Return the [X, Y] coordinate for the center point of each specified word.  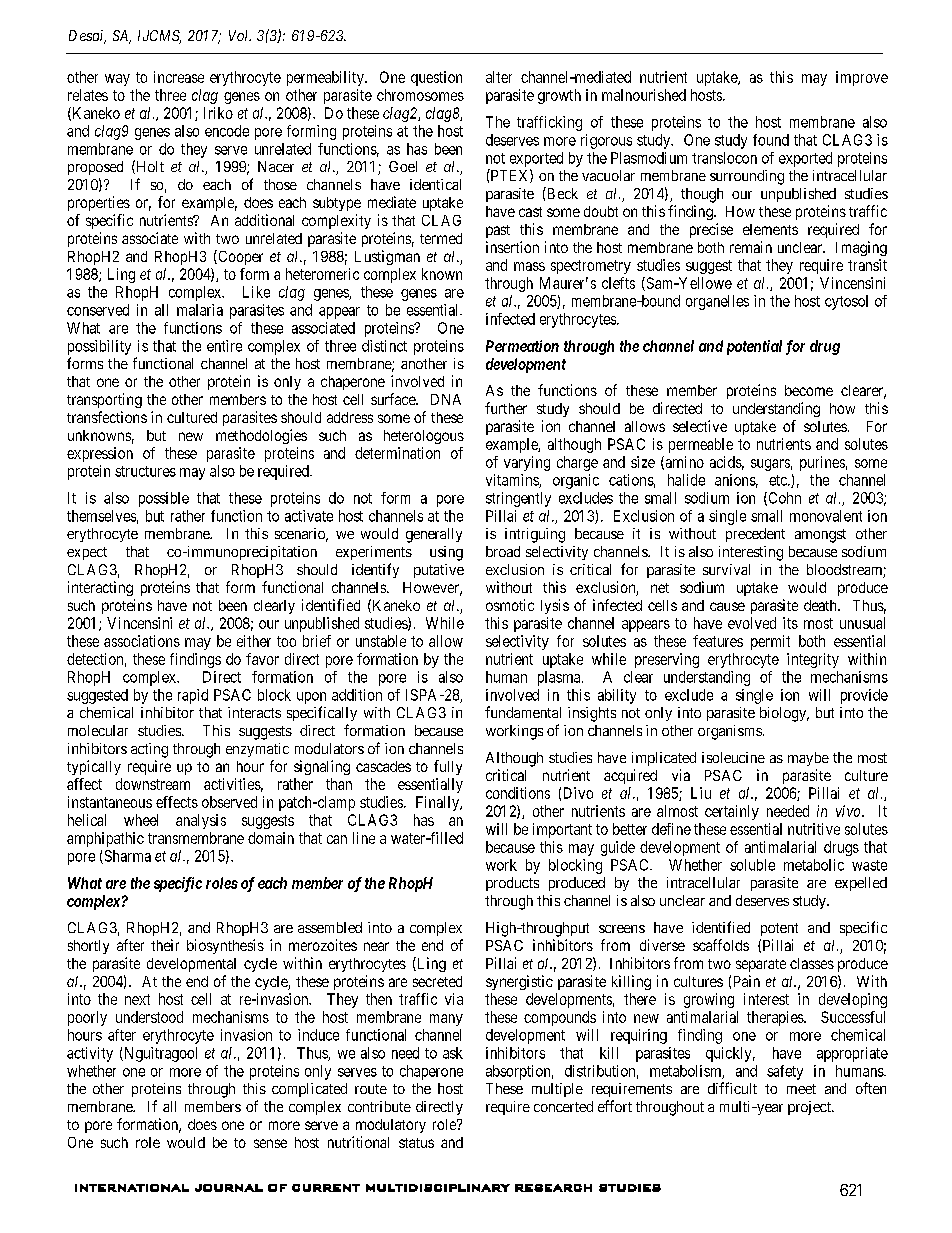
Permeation [522, 346]
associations [142, 641]
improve [862, 78]
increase [179, 77]
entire [224, 346]
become [809, 390]
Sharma [126, 857]
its [790, 623]
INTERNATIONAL [132, 1188]
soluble [752, 865]
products [512, 884]
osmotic [510, 605]
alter [499, 77]
